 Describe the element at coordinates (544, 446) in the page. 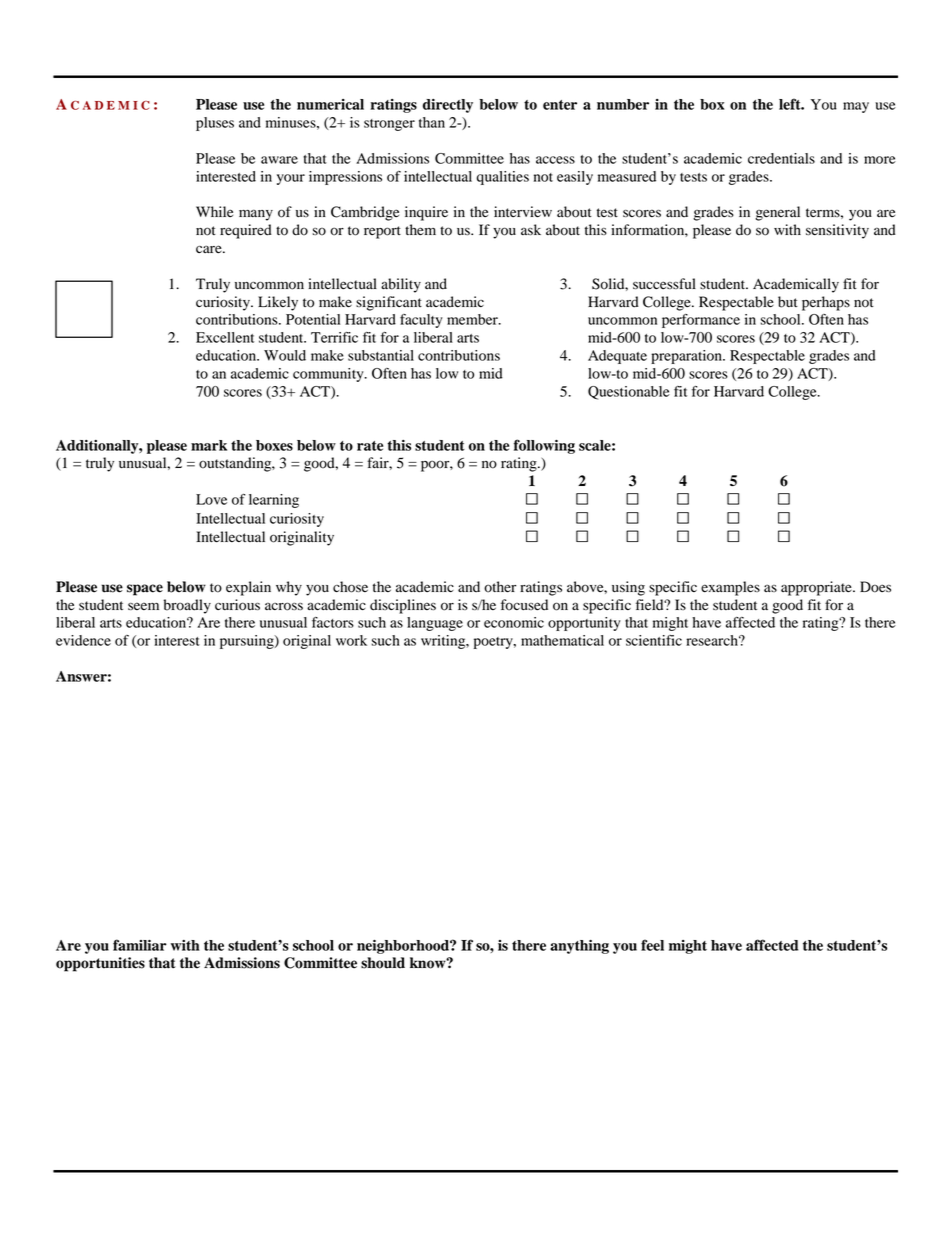

I see `following` at that location.
